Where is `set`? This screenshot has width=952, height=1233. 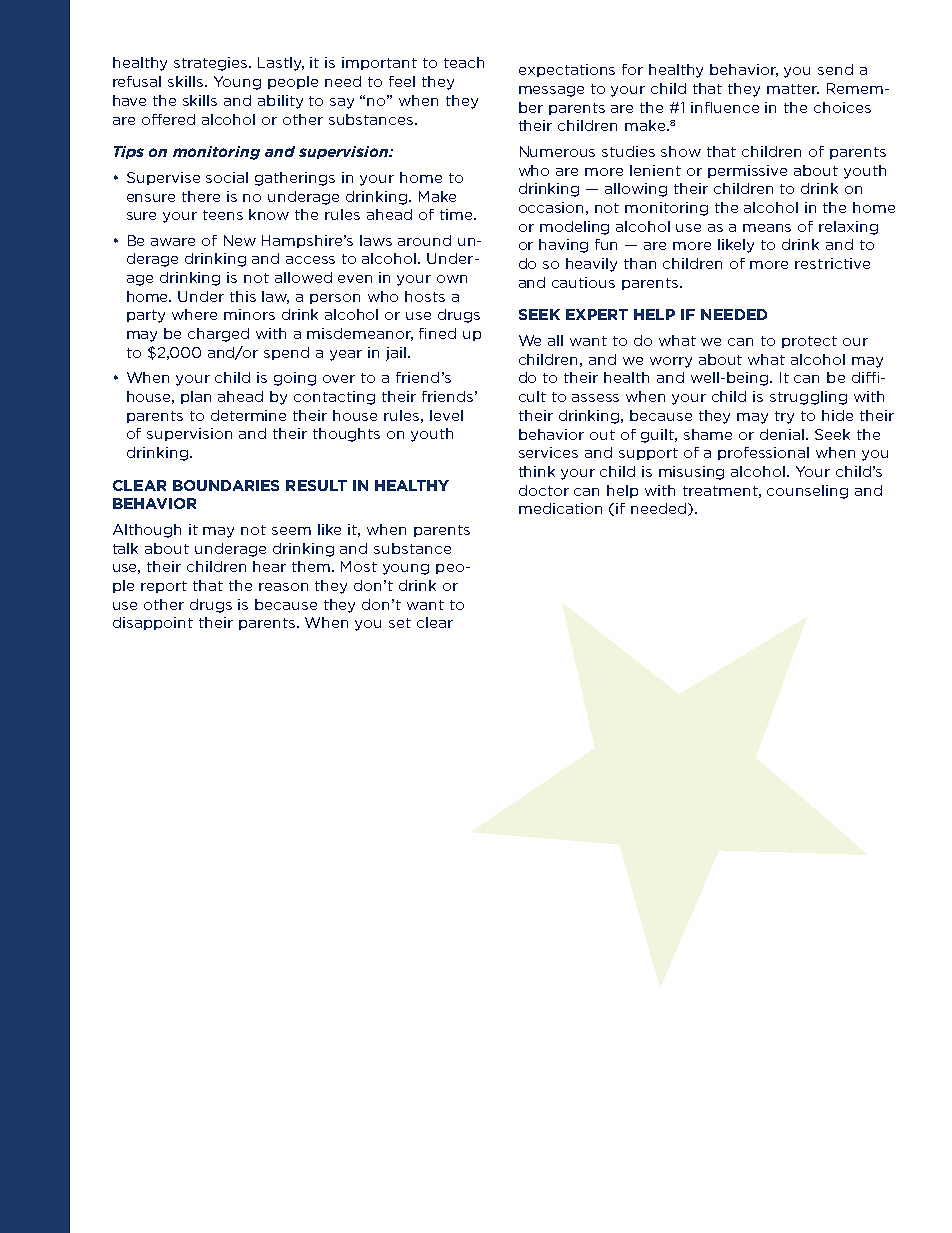
set is located at coordinates (400, 623).
